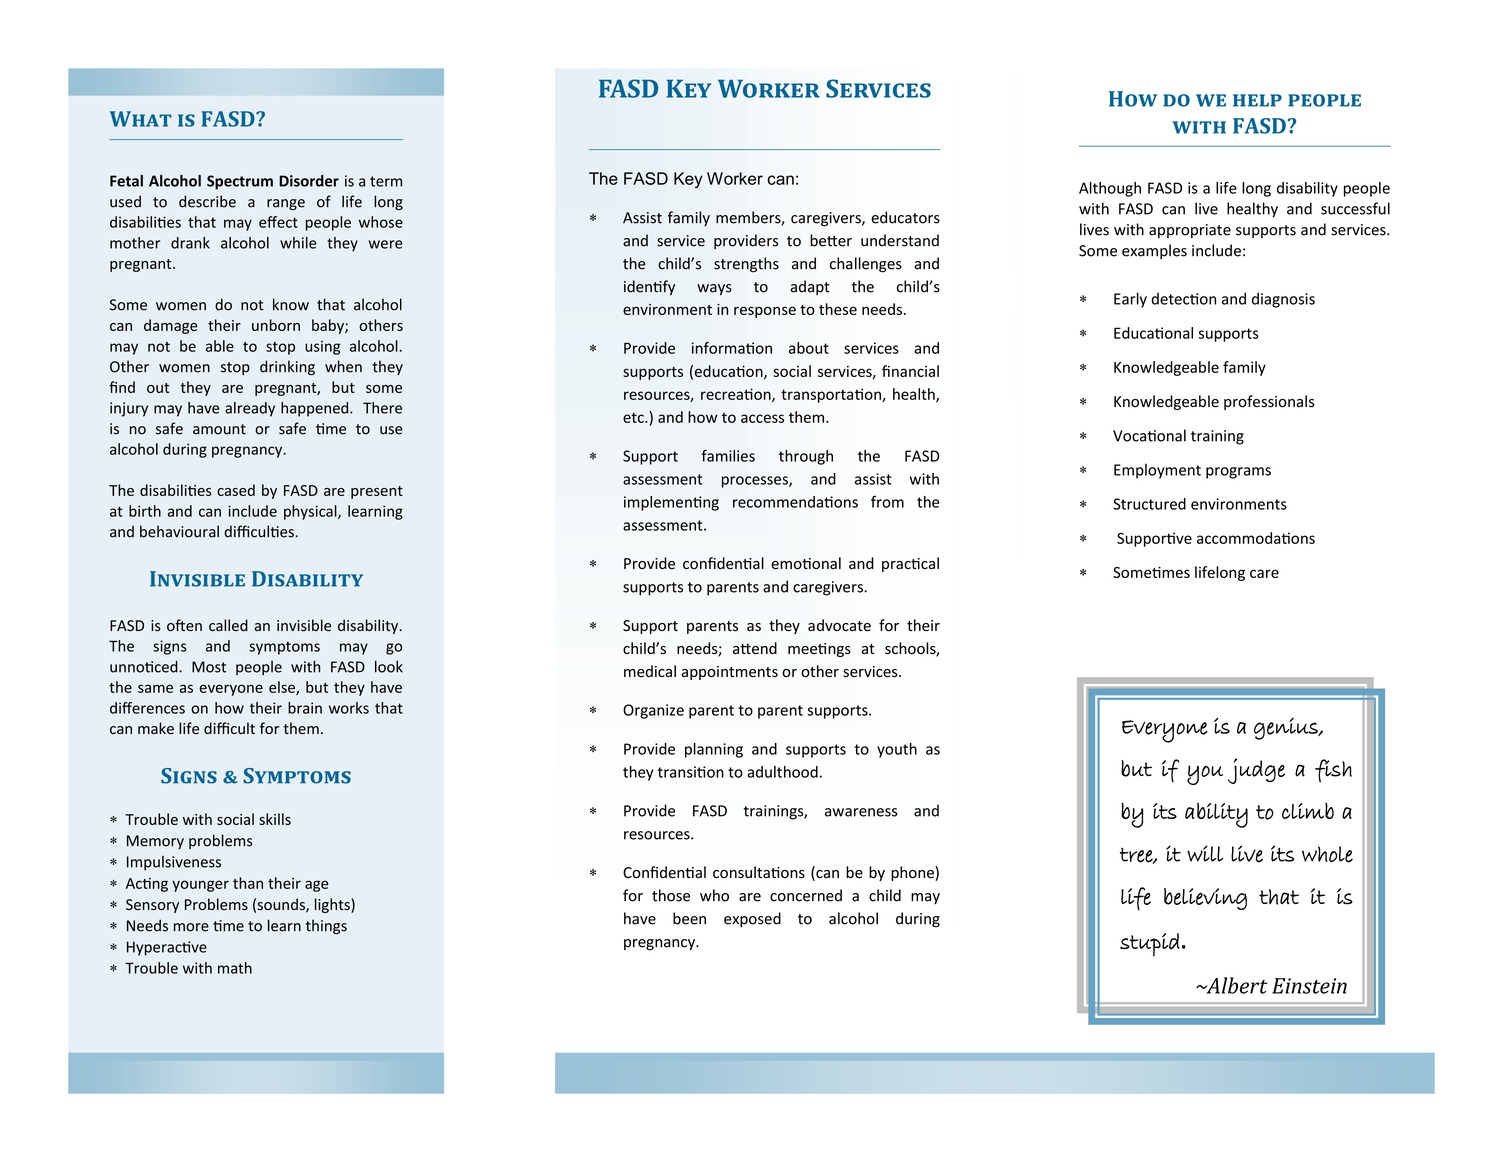  Describe the element at coordinates (714, 289) in the image. I see `ways` at that location.
